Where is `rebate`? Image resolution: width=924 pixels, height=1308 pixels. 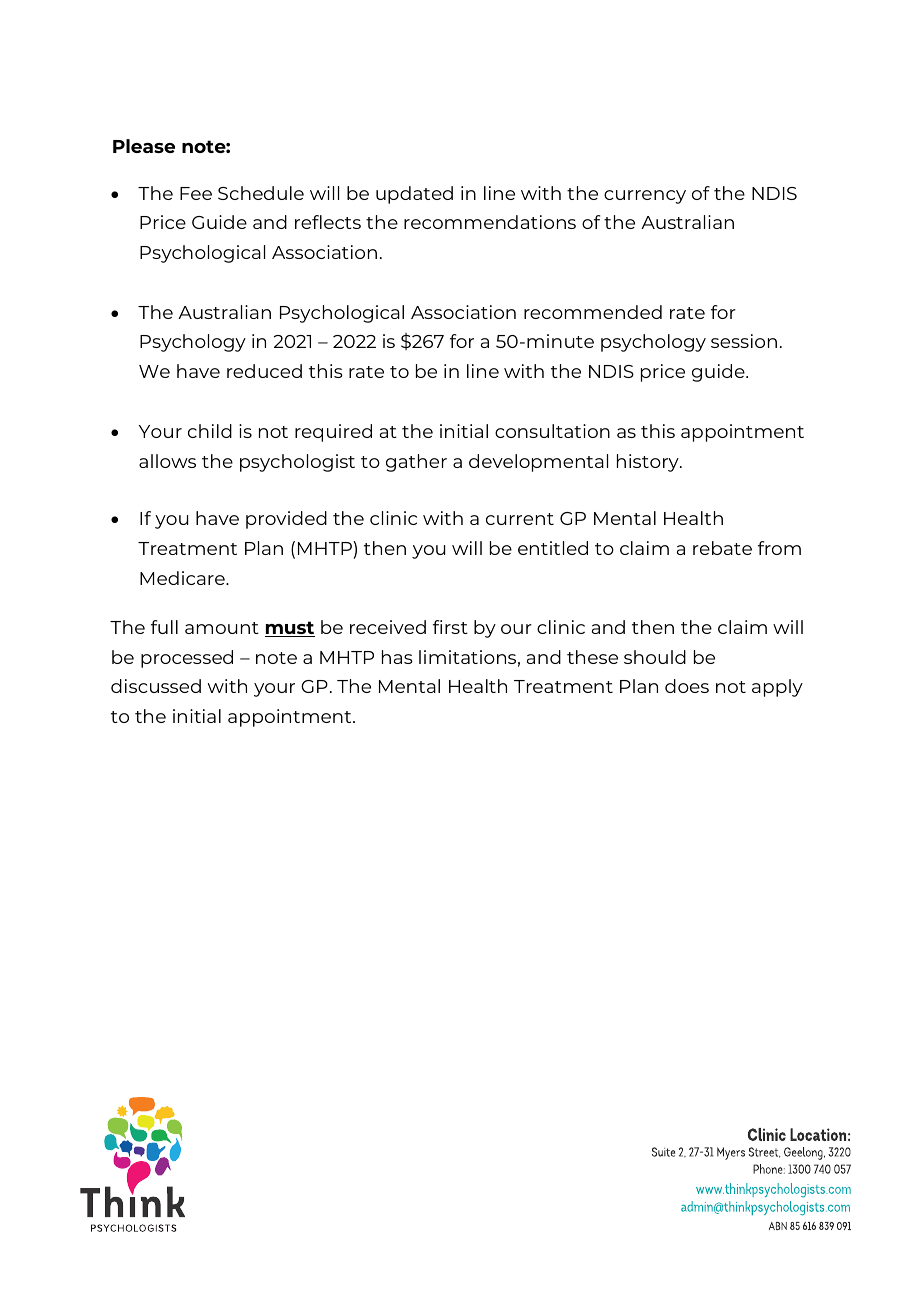 rebate is located at coordinates (722, 548).
